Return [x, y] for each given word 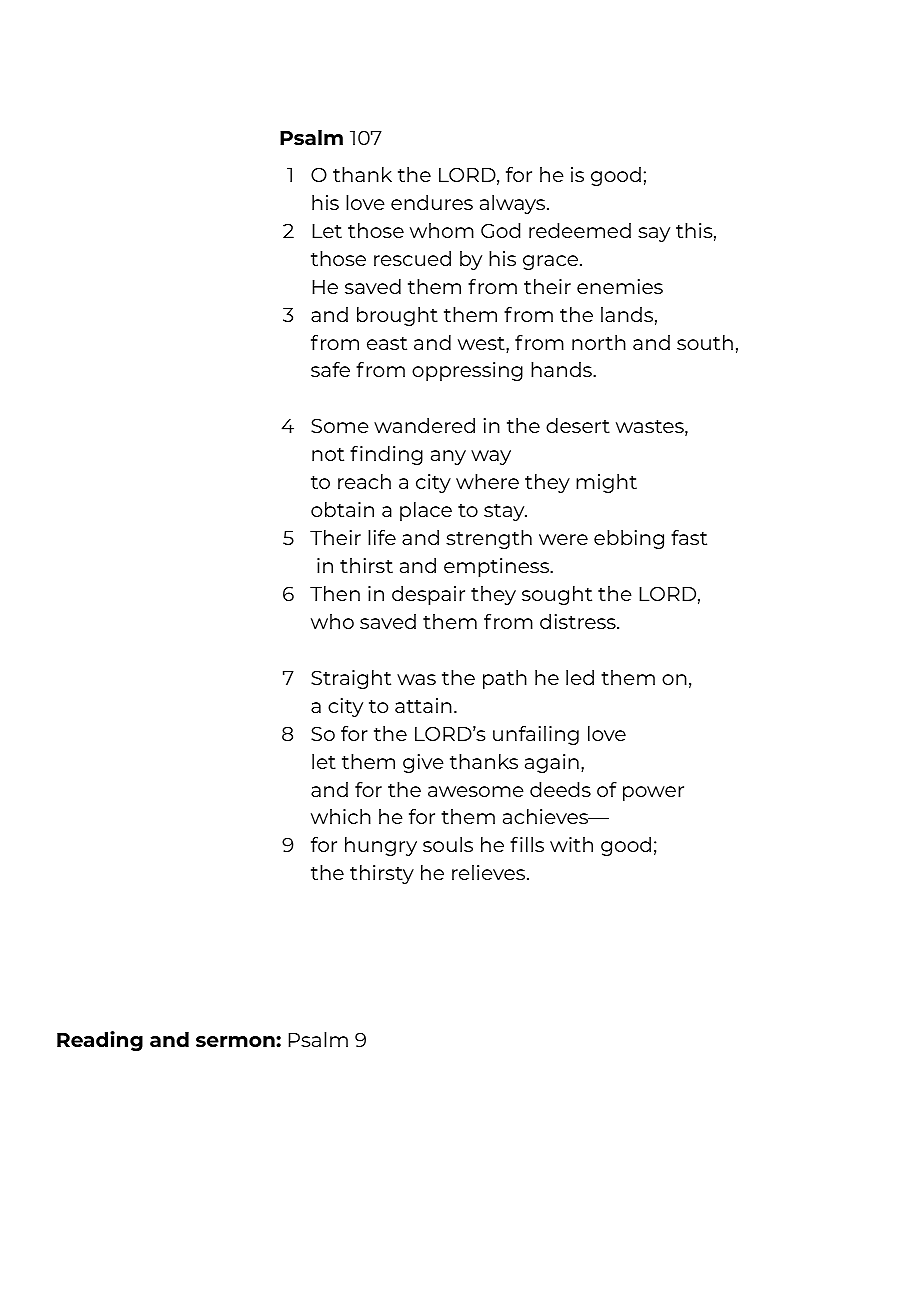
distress [579, 621]
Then [335, 593]
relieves [490, 872]
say [654, 234]
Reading [100, 1041]
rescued [412, 258]
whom [442, 230]
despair [428, 595]
